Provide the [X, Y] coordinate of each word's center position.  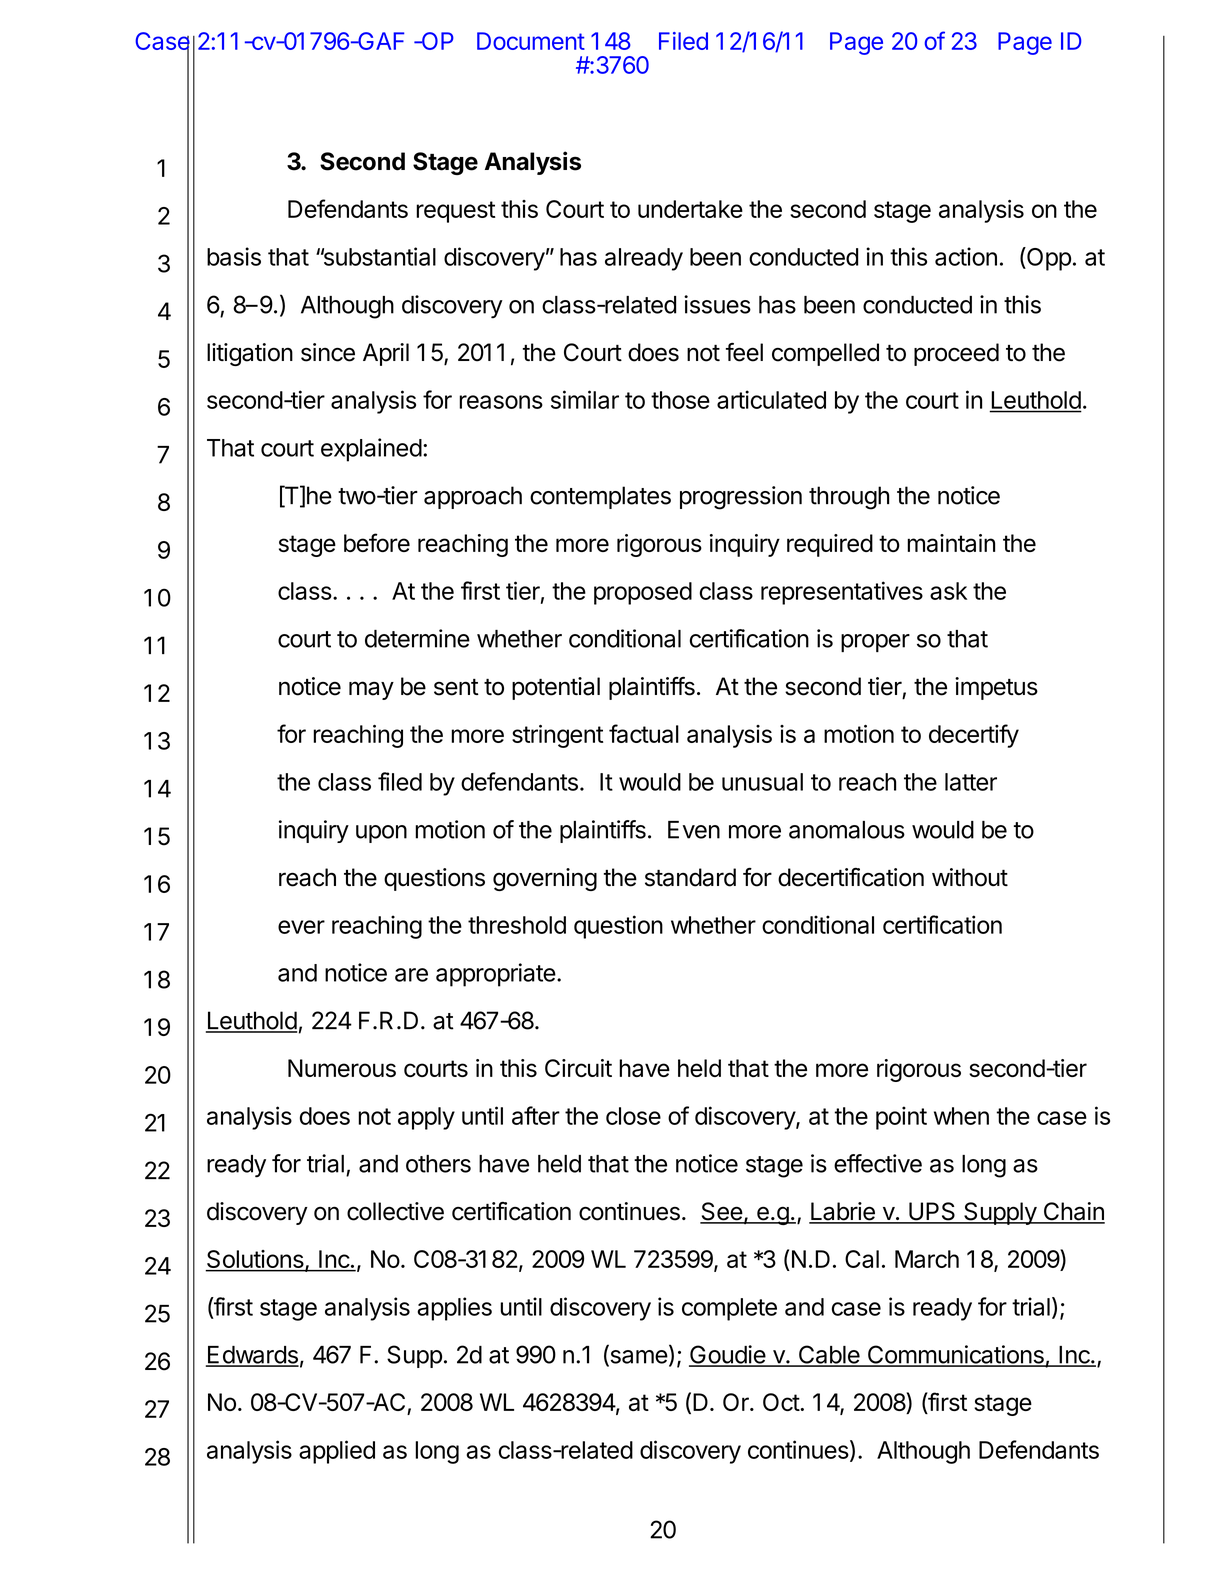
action [966, 256]
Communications [955, 1355]
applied [337, 1452]
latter [971, 782]
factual [644, 733]
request [455, 212]
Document [531, 41]
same [638, 1358]
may [371, 690]
